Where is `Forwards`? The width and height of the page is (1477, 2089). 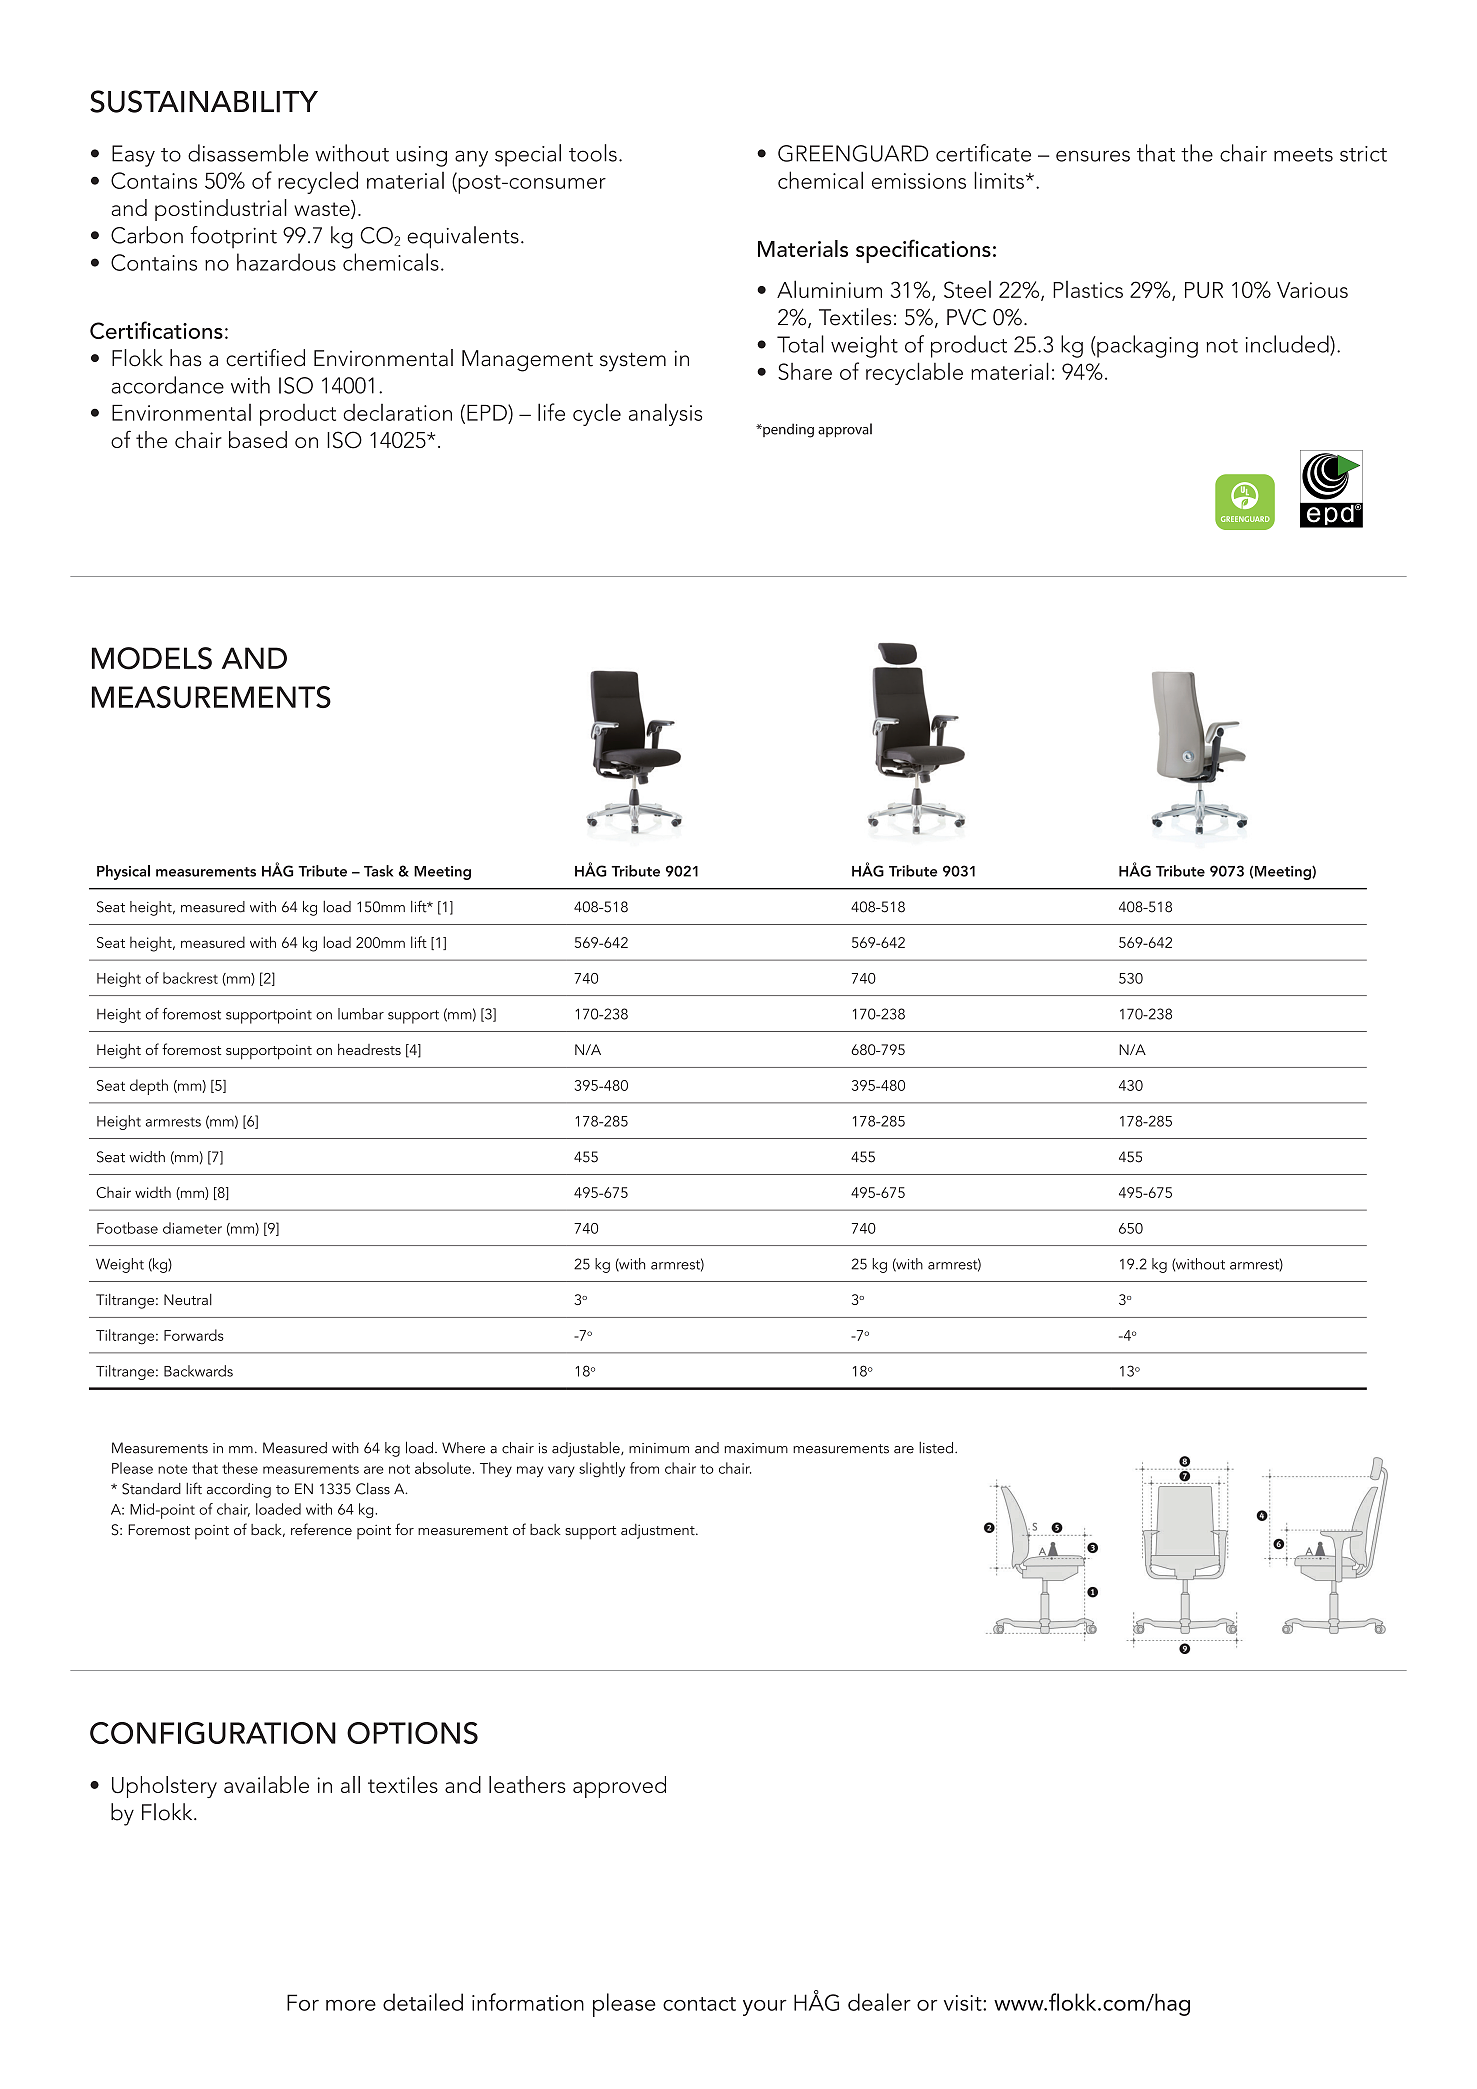
Forwards is located at coordinates (194, 1335).
